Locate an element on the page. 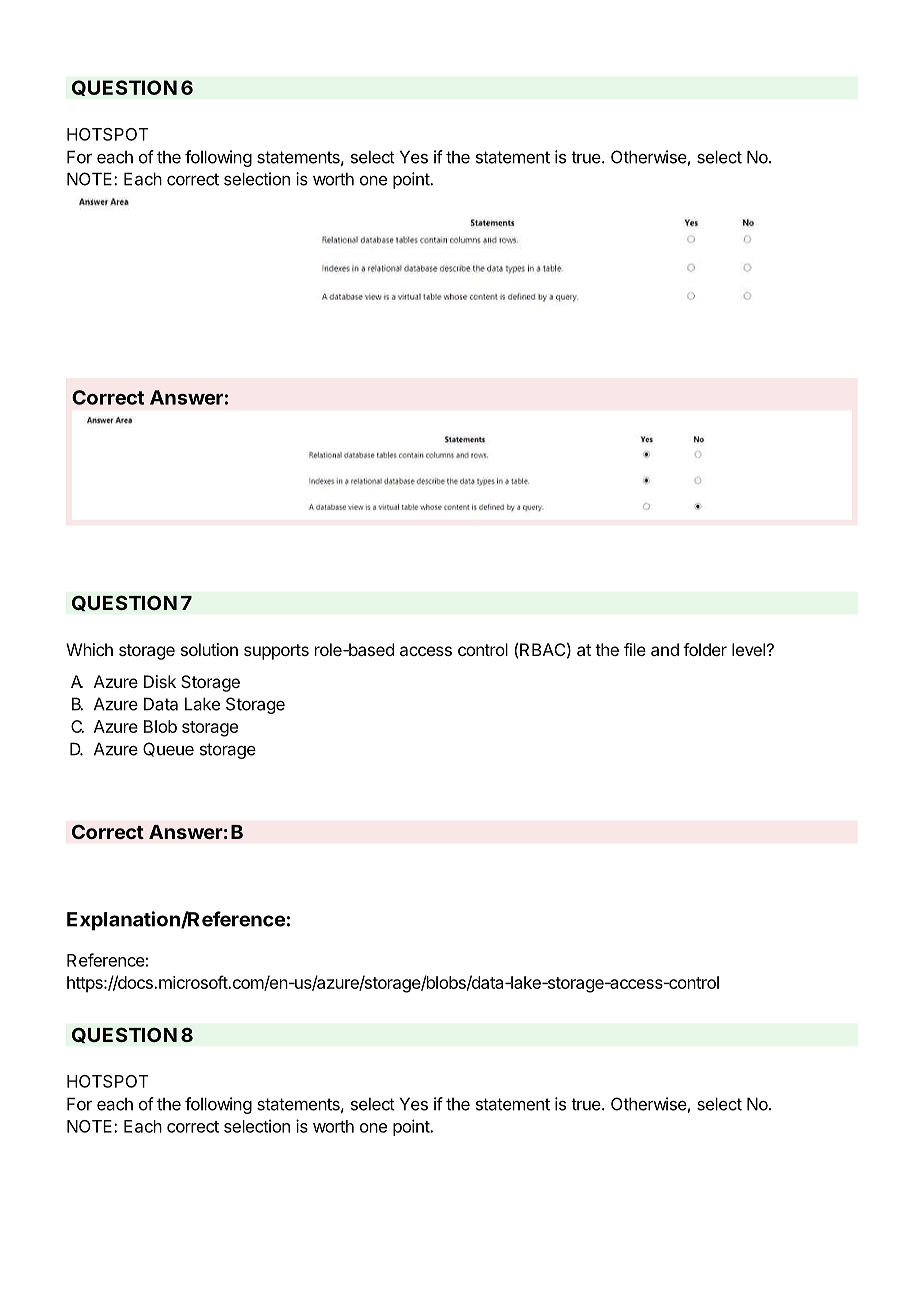 Image resolution: width=924 pixels, height=1307 pixels. folder is located at coordinates (705, 649).
